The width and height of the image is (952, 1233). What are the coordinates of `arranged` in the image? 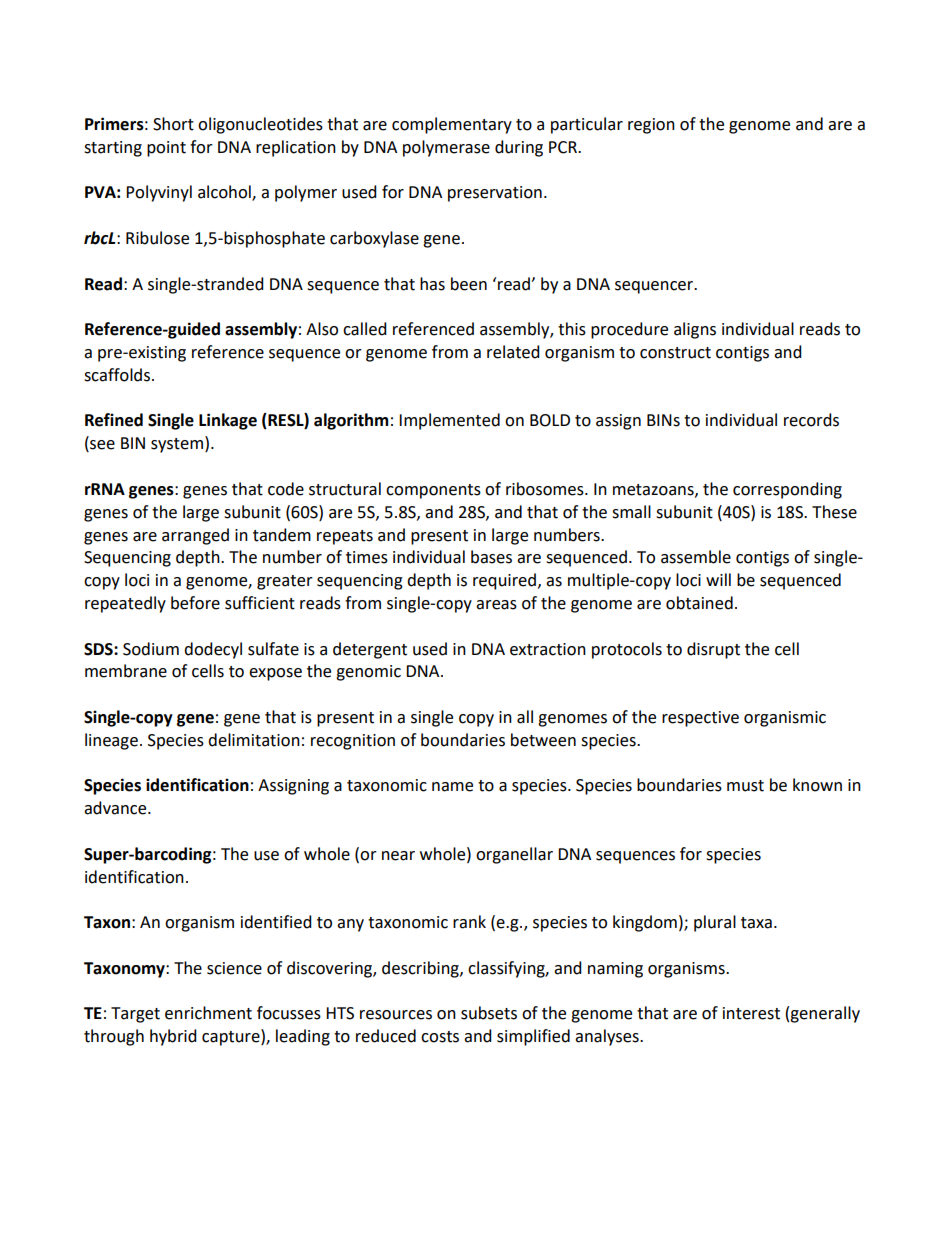 It's located at (195, 536).
